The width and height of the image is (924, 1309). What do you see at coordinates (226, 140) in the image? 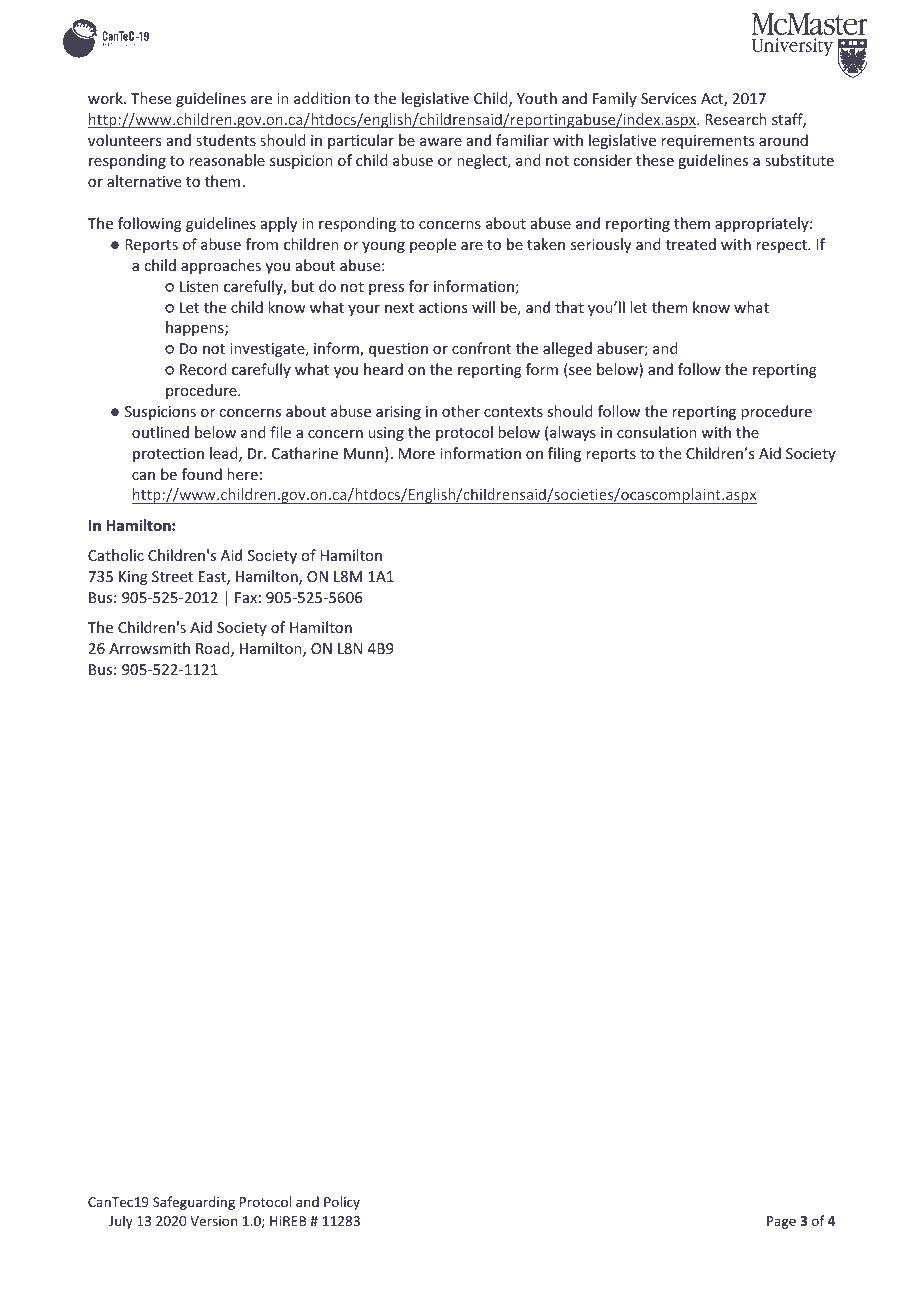
I see `students` at bounding box center [226, 140].
